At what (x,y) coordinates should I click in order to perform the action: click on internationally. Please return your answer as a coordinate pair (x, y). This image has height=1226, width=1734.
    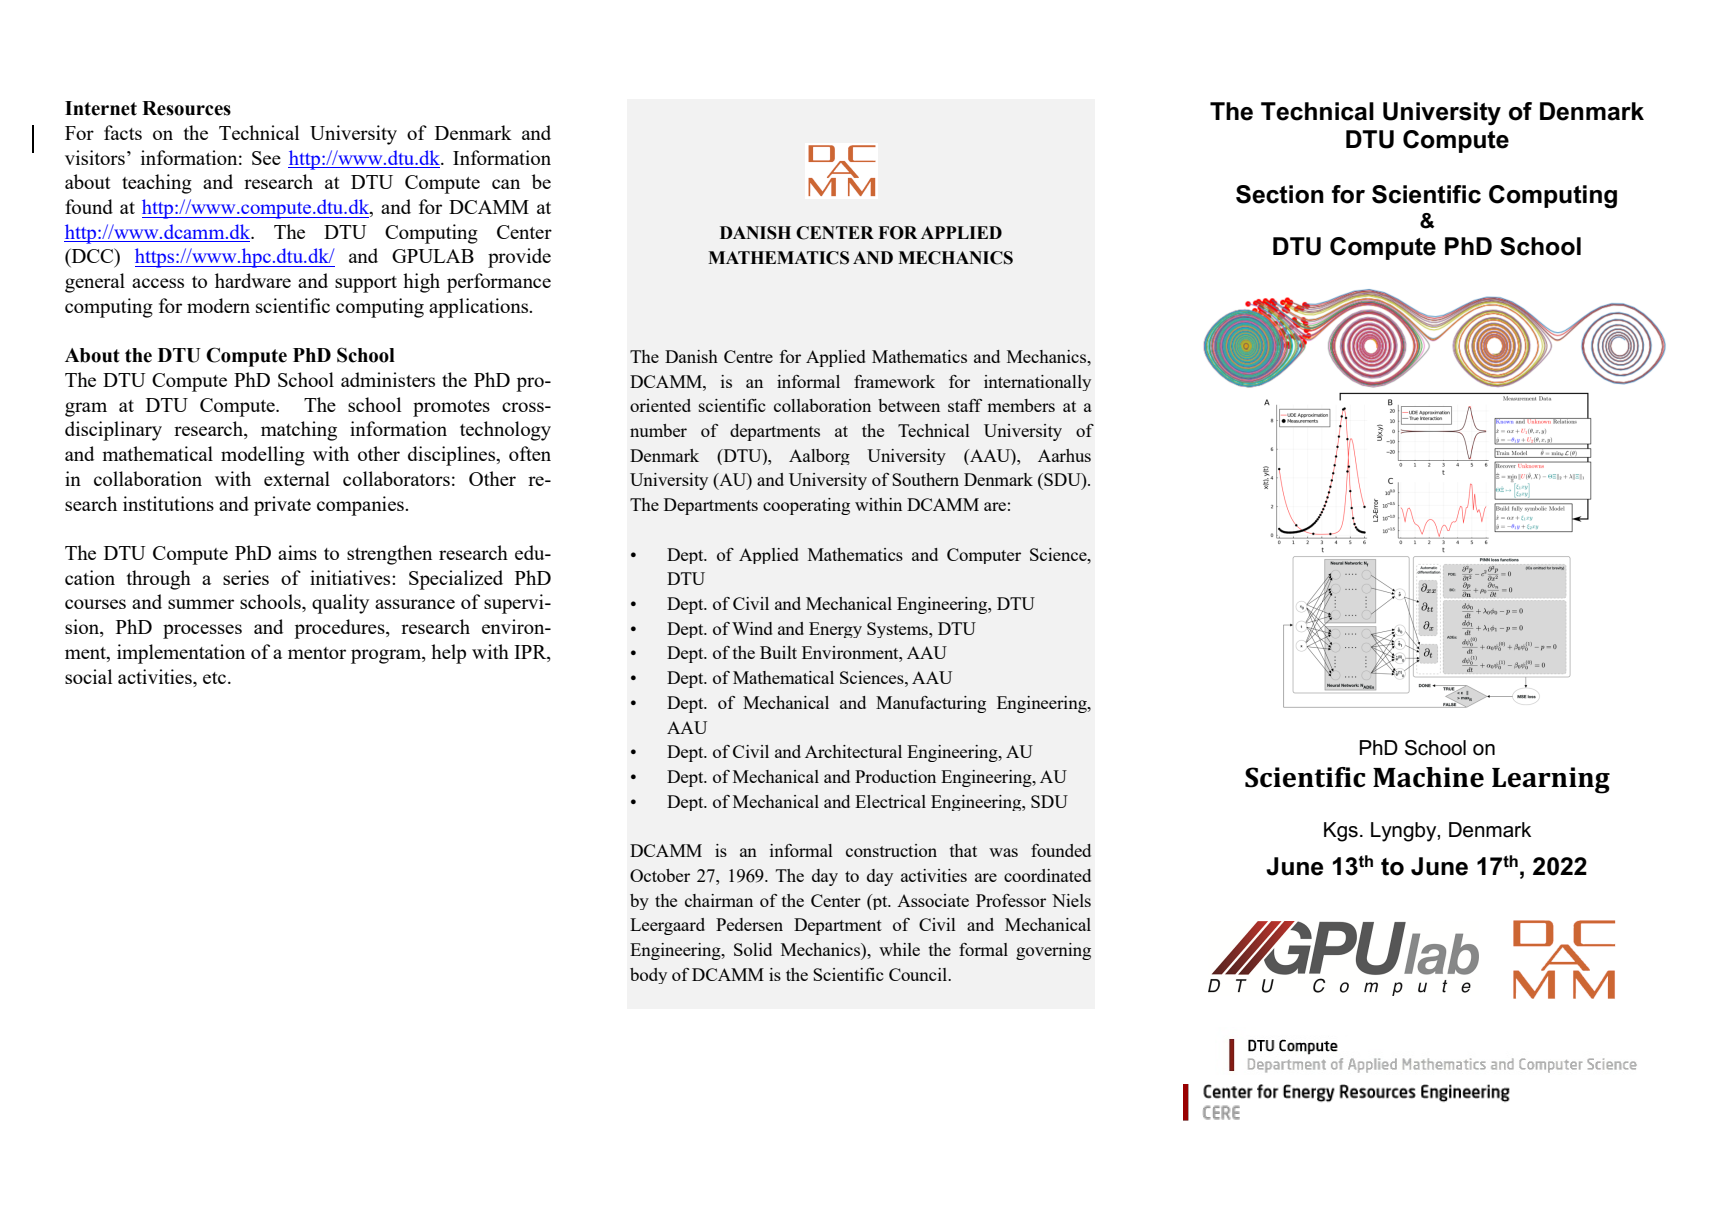
    Looking at the image, I should click on (1037, 383).
